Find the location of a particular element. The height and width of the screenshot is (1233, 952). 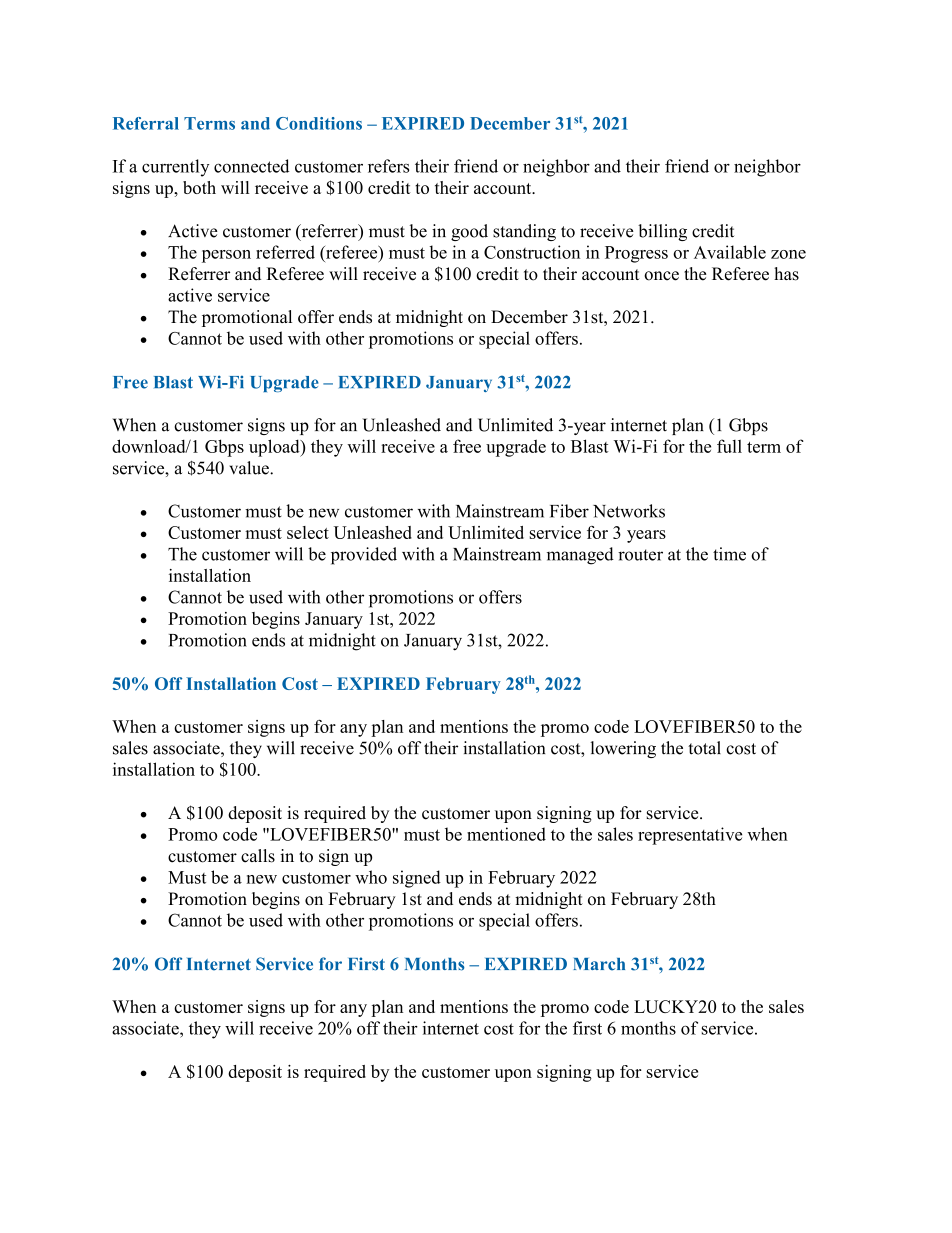

select is located at coordinates (308, 532).
